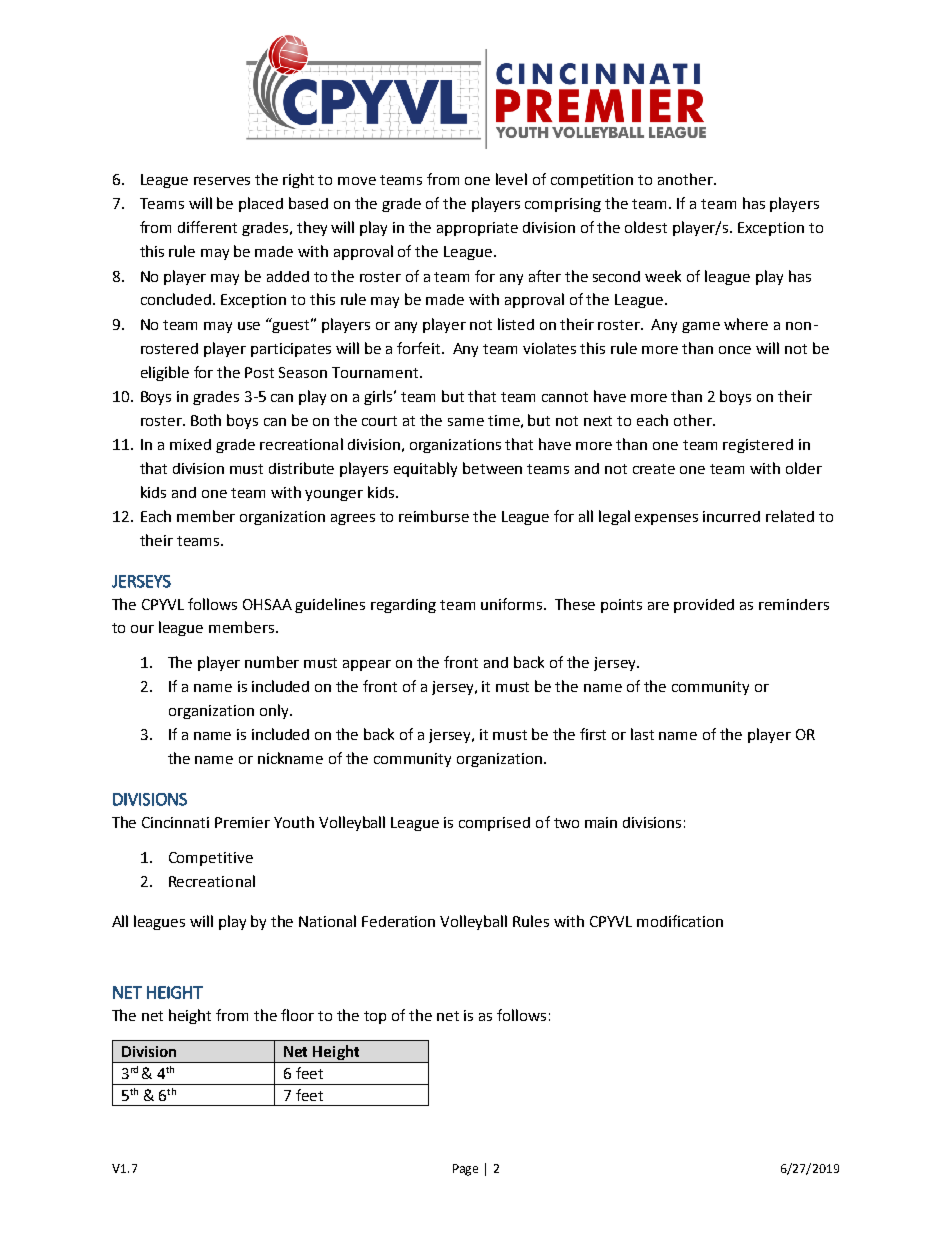  I want to click on guidelines, so click(330, 605).
